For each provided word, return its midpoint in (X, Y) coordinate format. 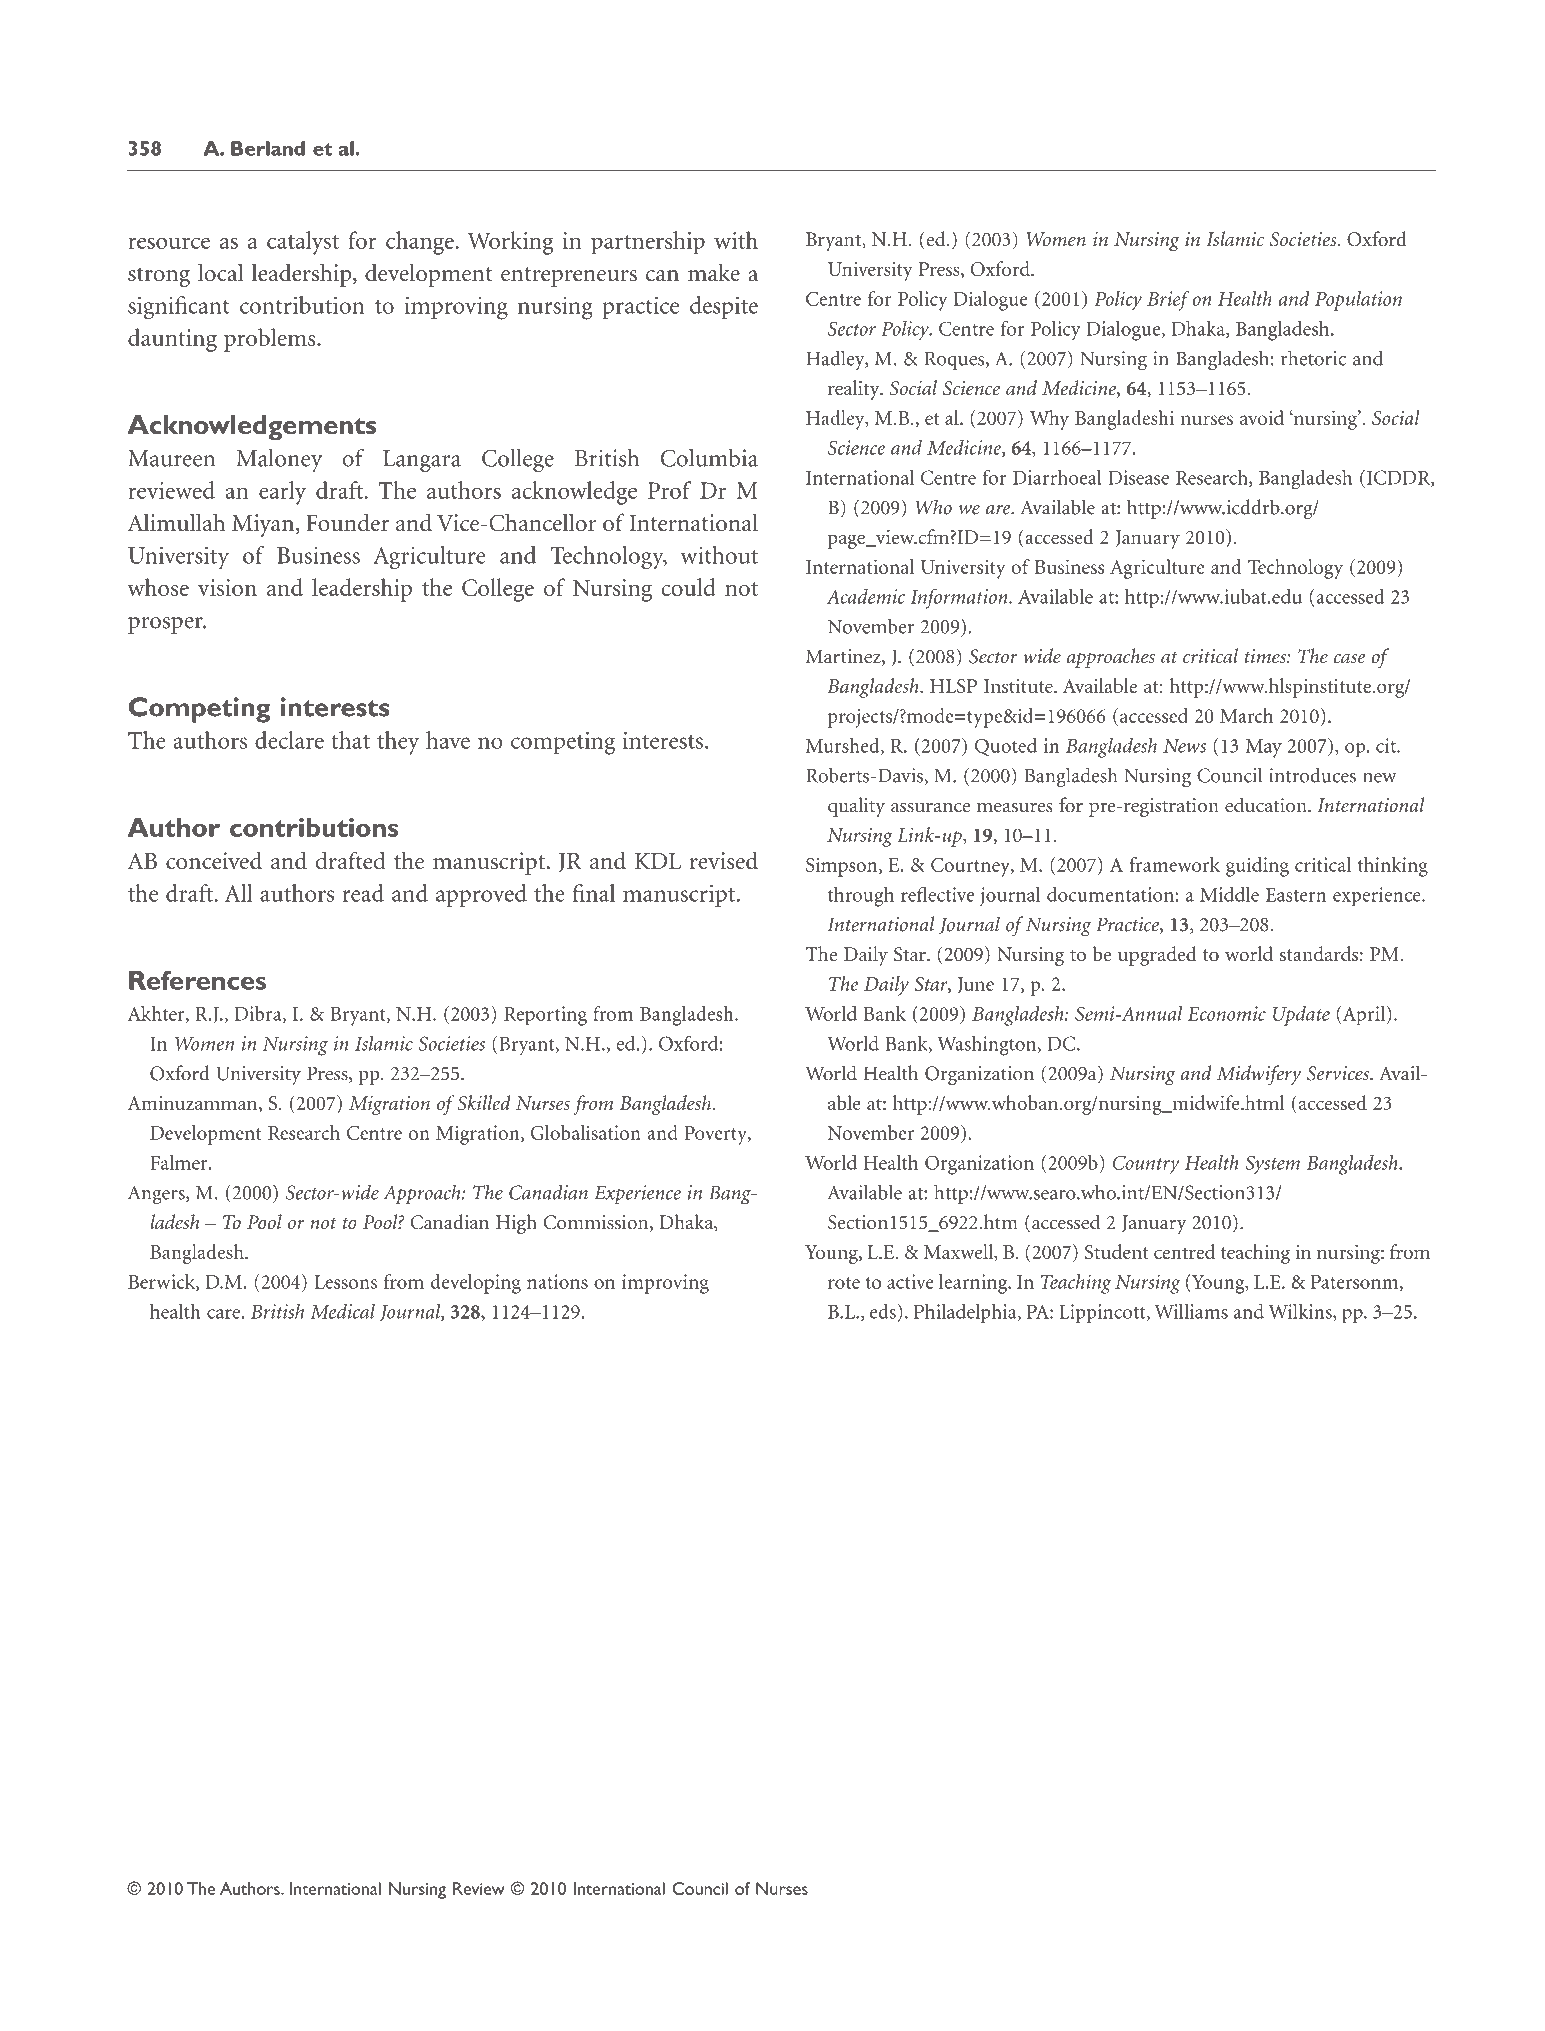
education (1267, 805)
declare (289, 740)
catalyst (303, 243)
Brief (1168, 301)
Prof (670, 490)
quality (856, 807)
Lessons (346, 1282)
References (197, 980)
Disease (1138, 477)
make (714, 272)
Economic (1227, 1013)
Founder (347, 522)
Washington (988, 1046)
